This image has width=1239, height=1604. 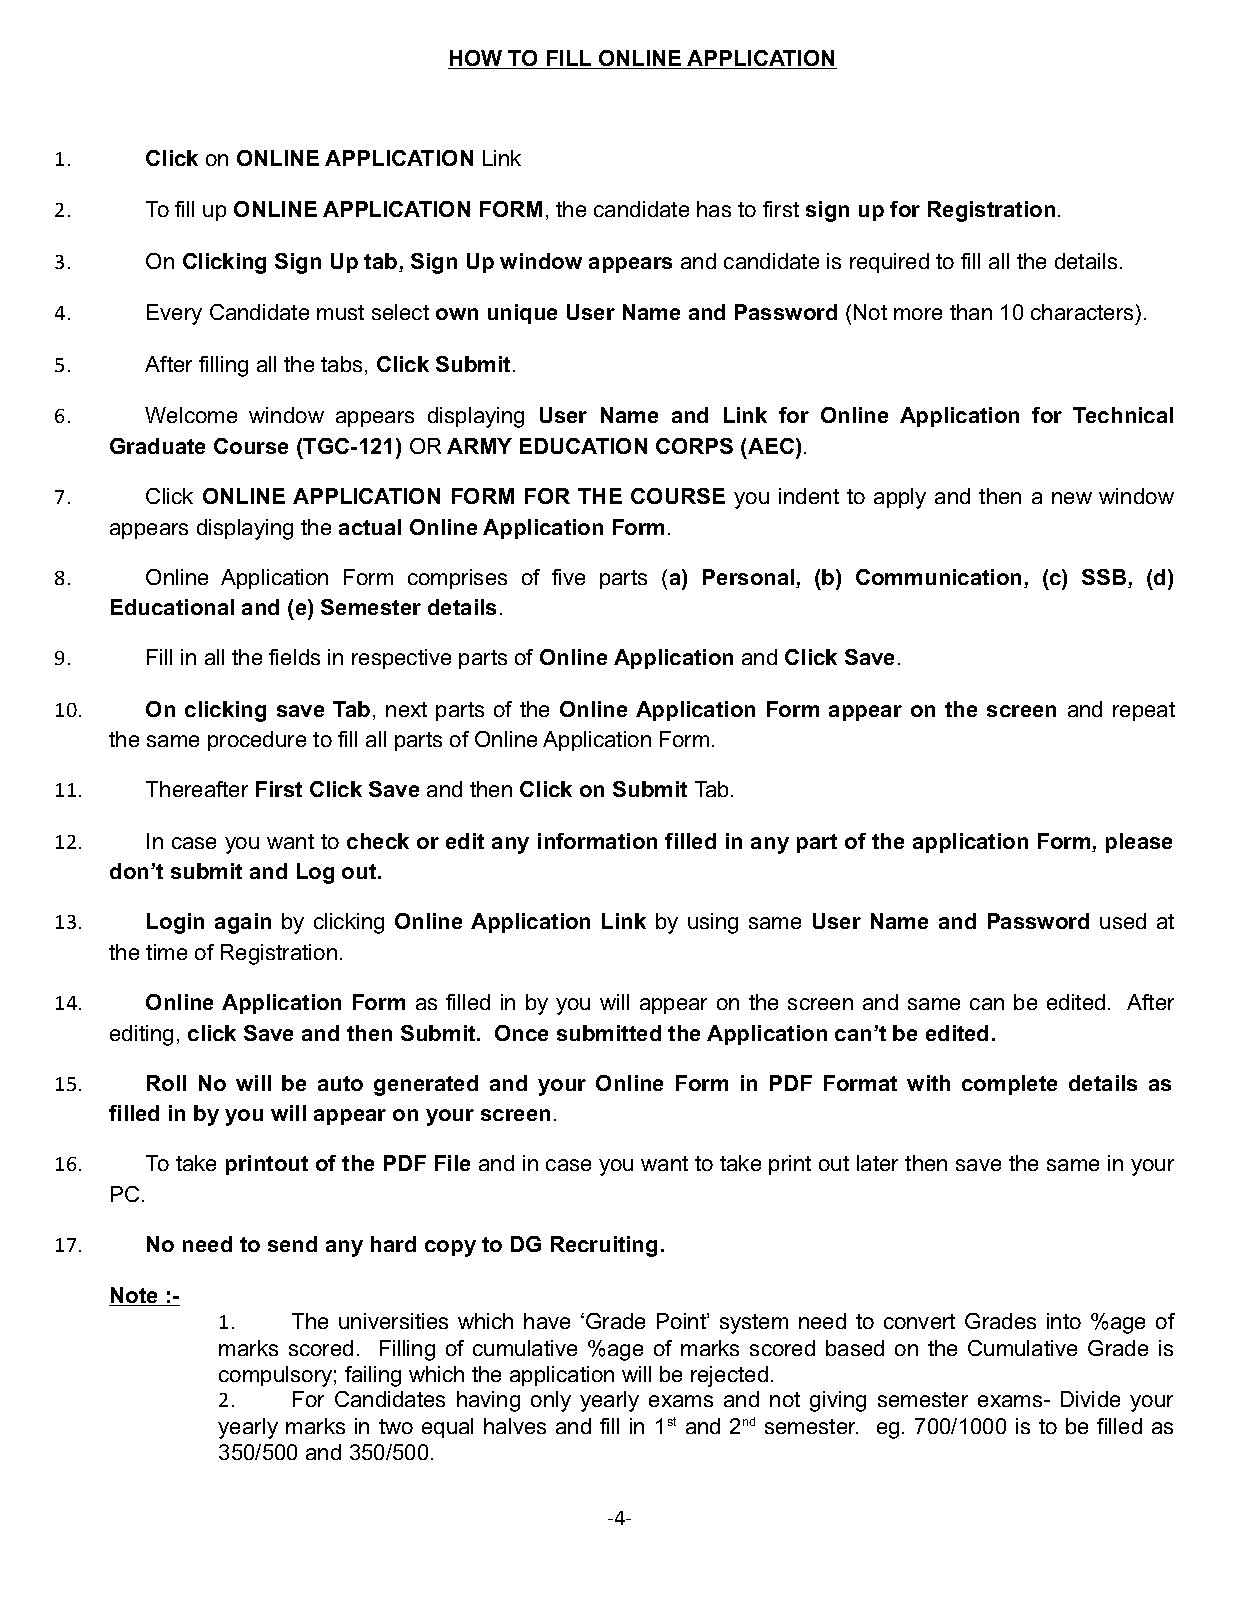 What do you see at coordinates (889, 263) in the image?
I see `required` at bounding box center [889, 263].
